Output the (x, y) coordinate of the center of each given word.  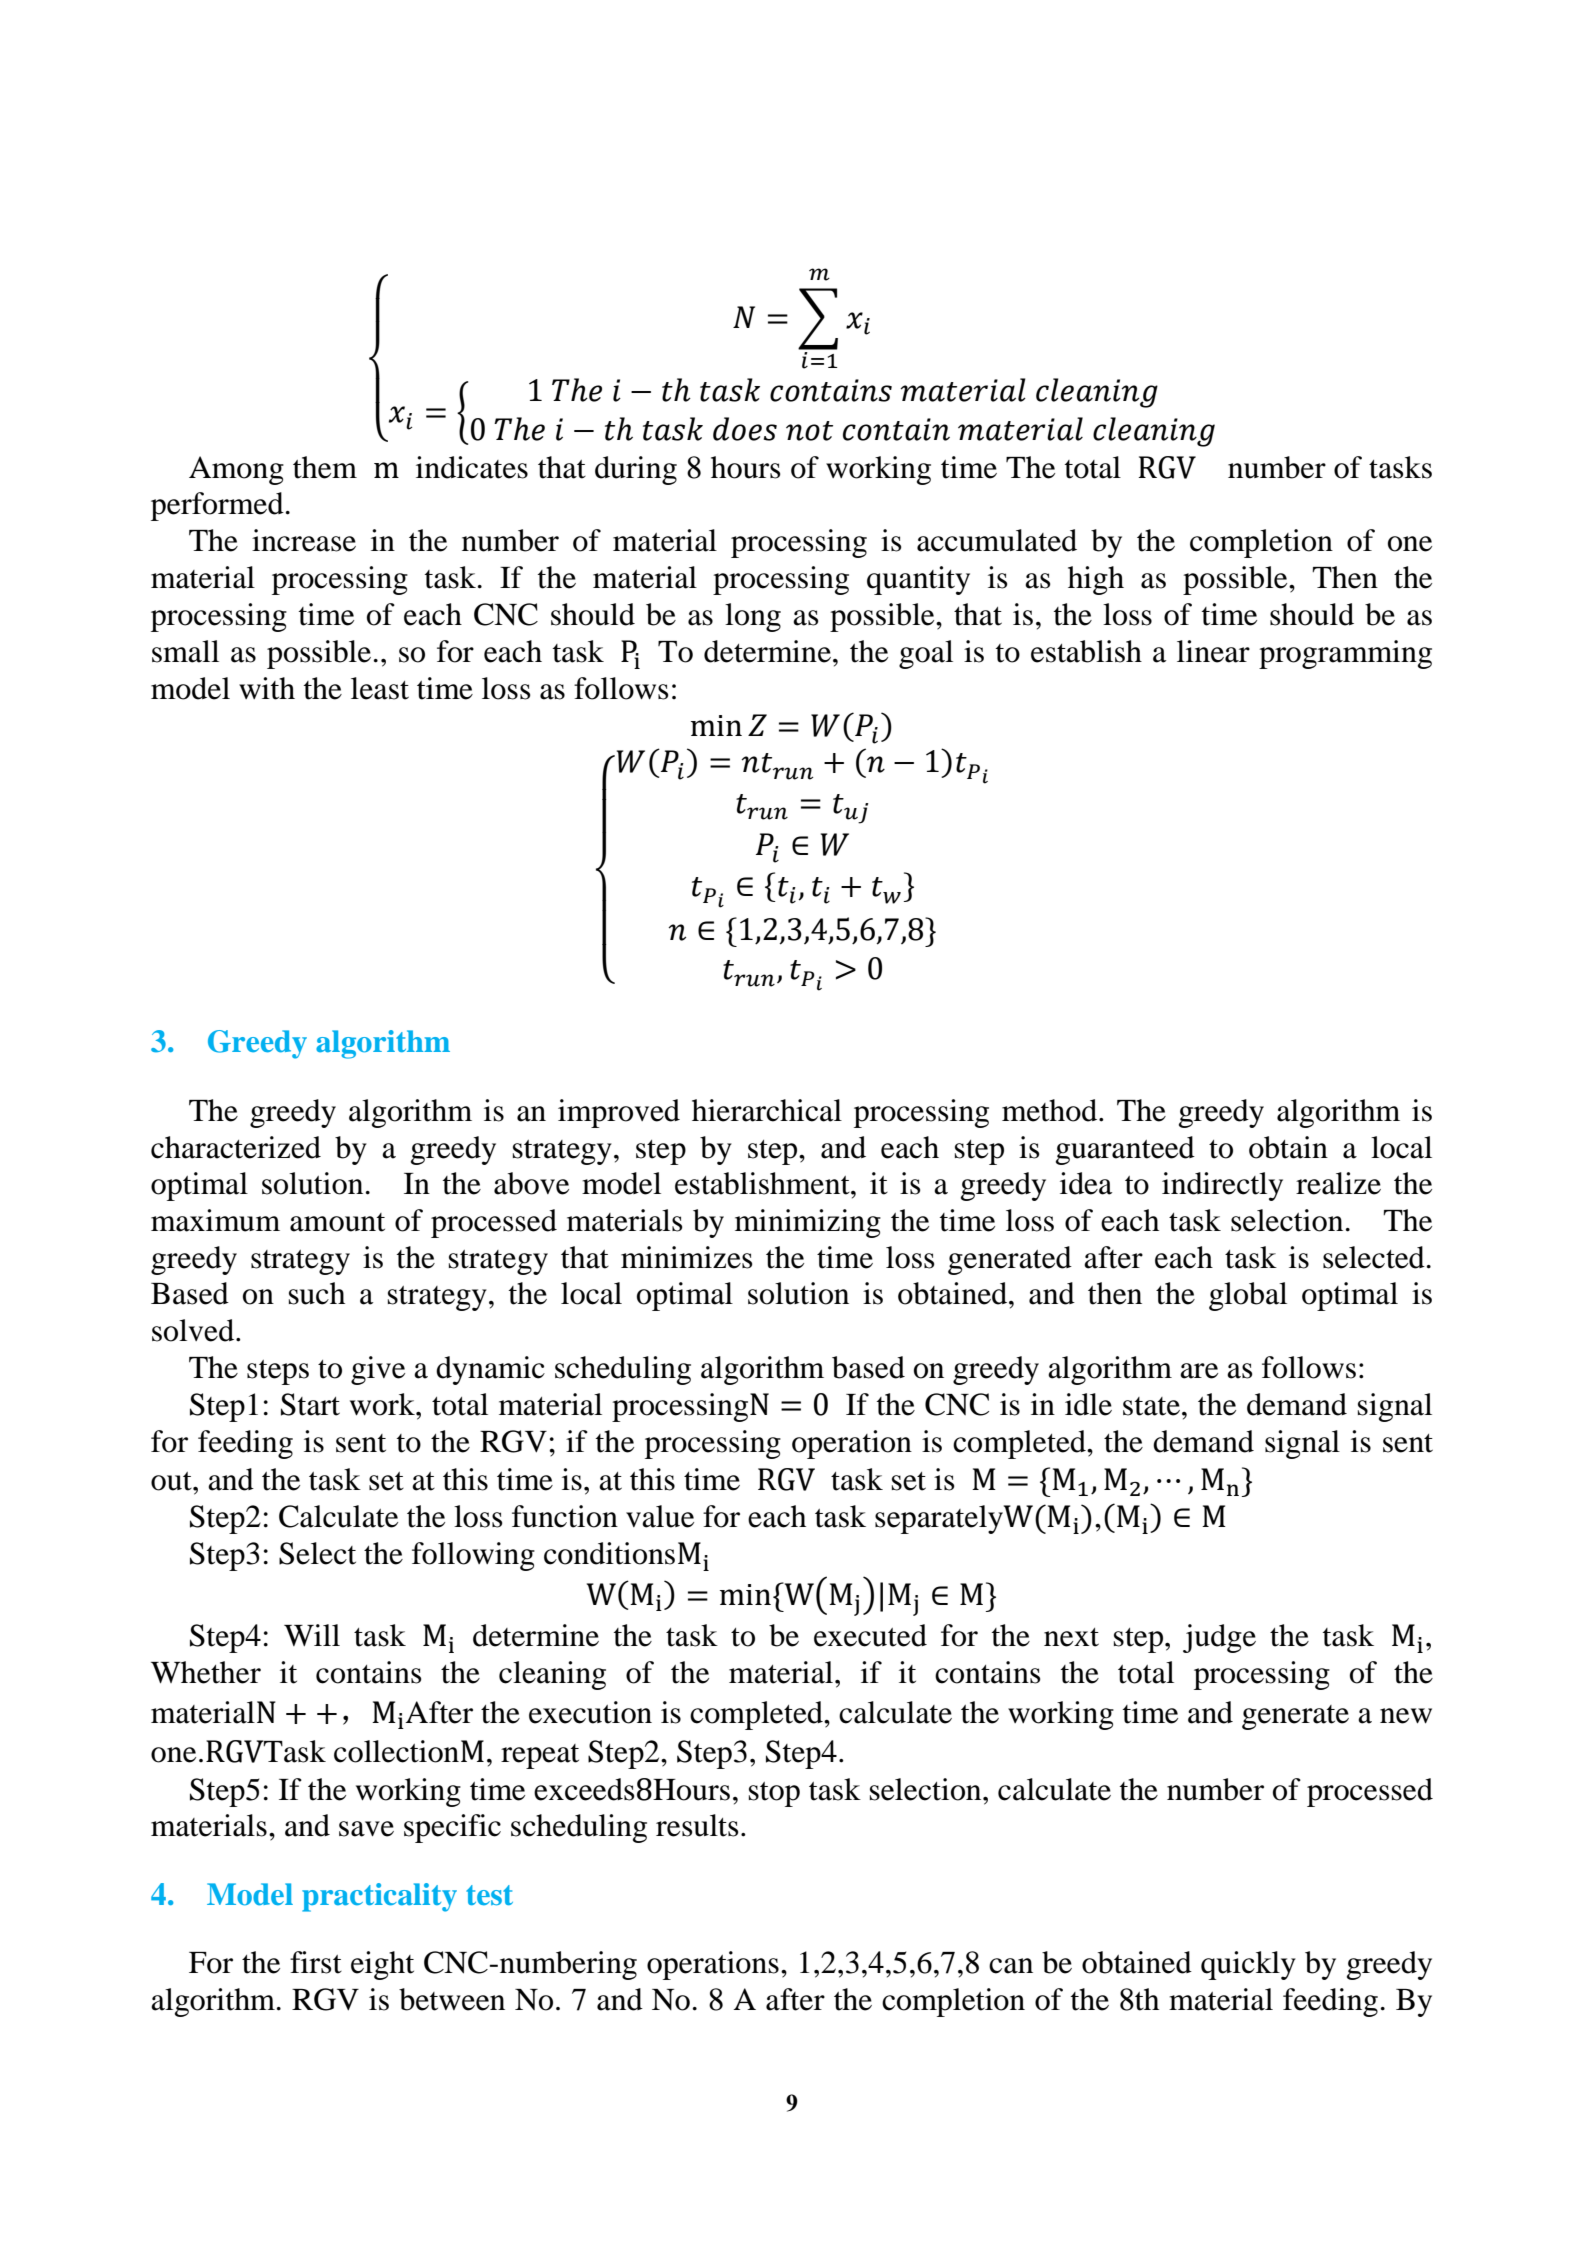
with (267, 688)
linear (1213, 651)
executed (870, 1635)
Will (312, 1635)
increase (304, 540)
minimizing (808, 1223)
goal (926, 654)
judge (1219, 1638)
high (1096, 580)
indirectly (1222, 1186)
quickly (1248, 1965)
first (316, 1962)
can (1011, 1966)
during (636, 470)
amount (337, 1222)
